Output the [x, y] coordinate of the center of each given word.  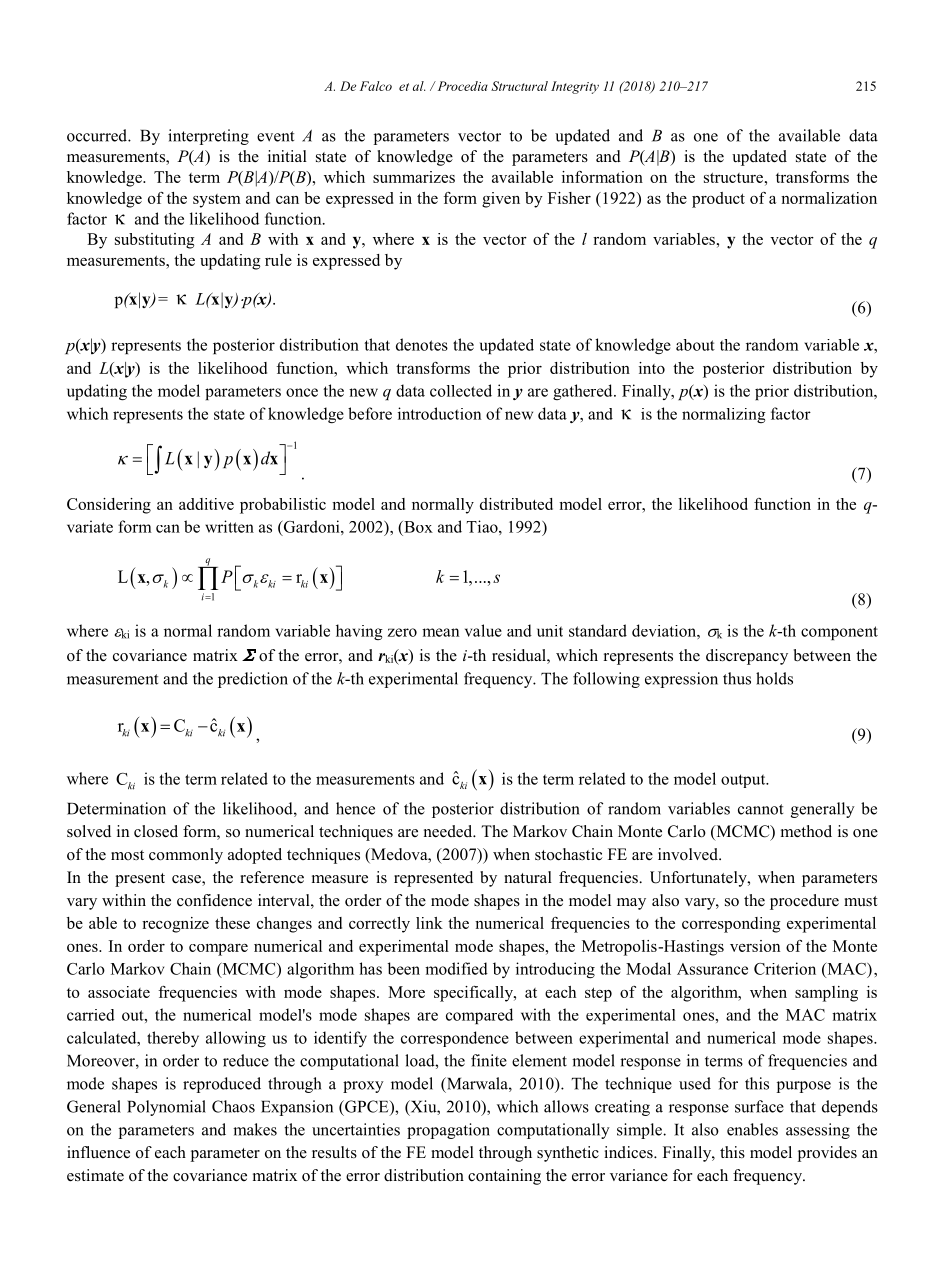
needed [449, 831]
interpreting [208, 137]
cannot [760, 809]
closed [156, 831]
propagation [448, 1131]
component [839, 633]
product [718, 200]
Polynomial [166, 1108]
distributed [516, 504]
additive [206, 504]
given [501, 200]
